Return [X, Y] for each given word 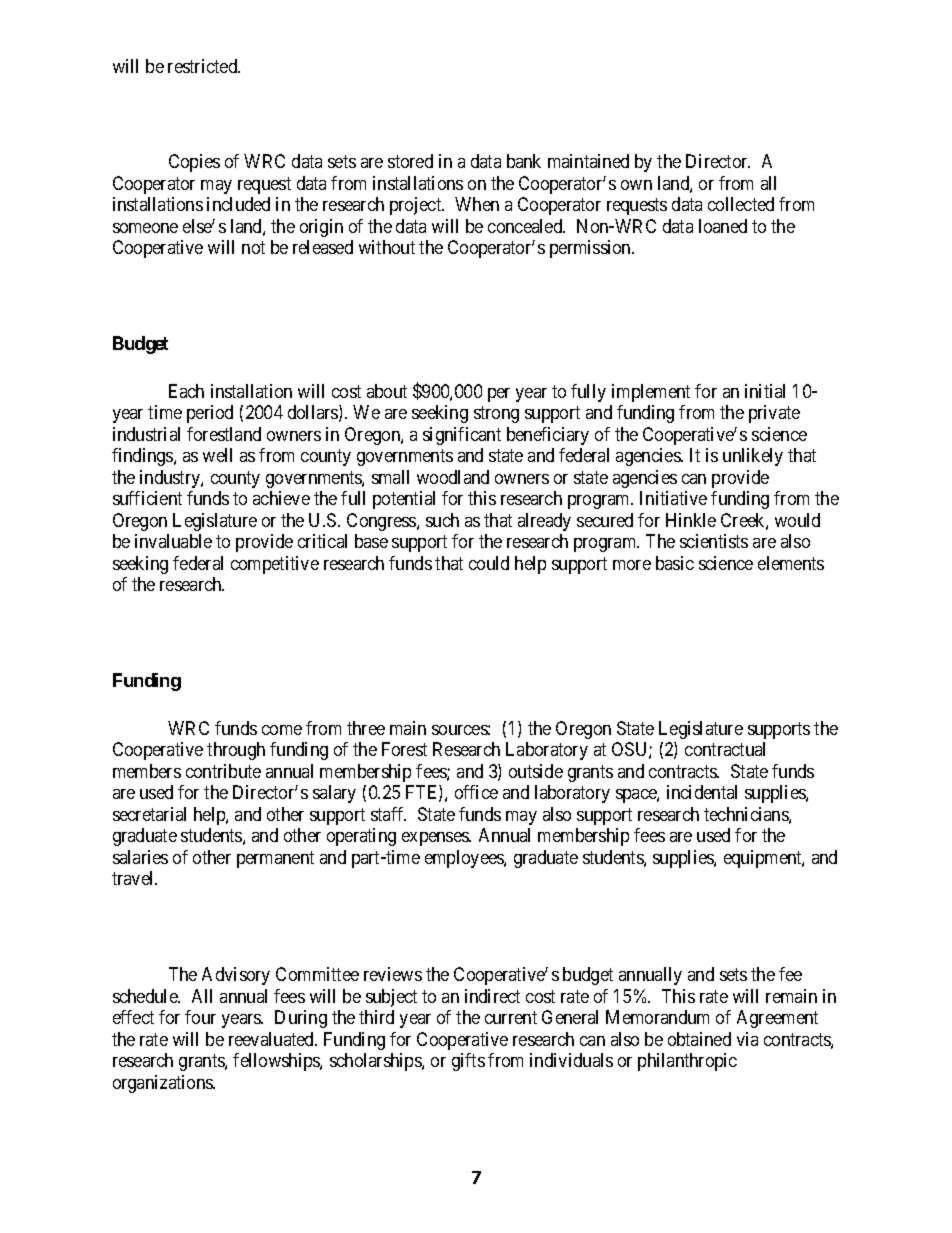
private [774, 414]
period [210, 414]
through [236, 751]
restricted [204, 66]
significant [462, 436]
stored [410, 161]
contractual [725, 749]
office [476, 792]
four [200, 1017]
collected [741, 204]
